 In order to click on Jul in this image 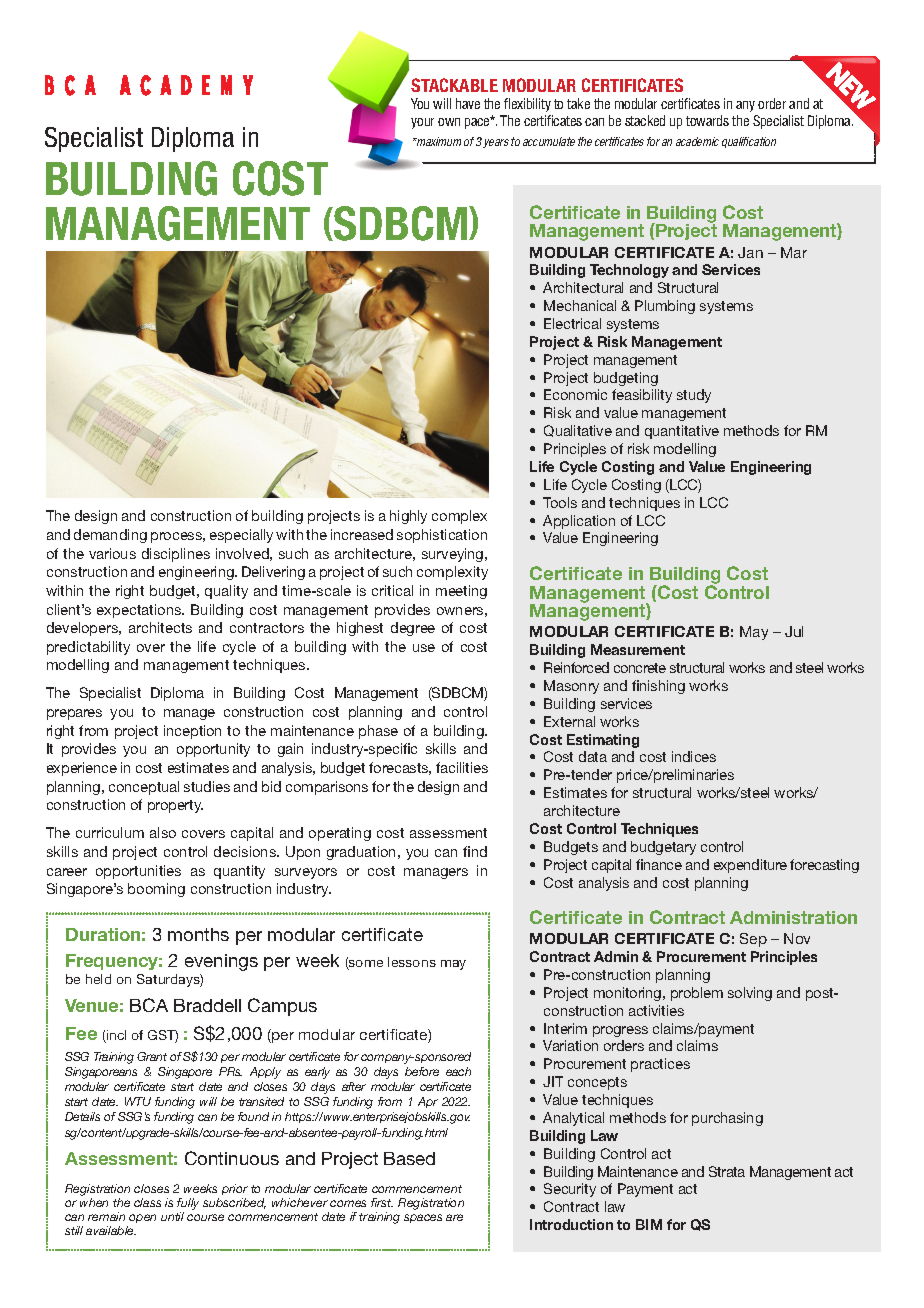, I will do `click(794, 631)`.
